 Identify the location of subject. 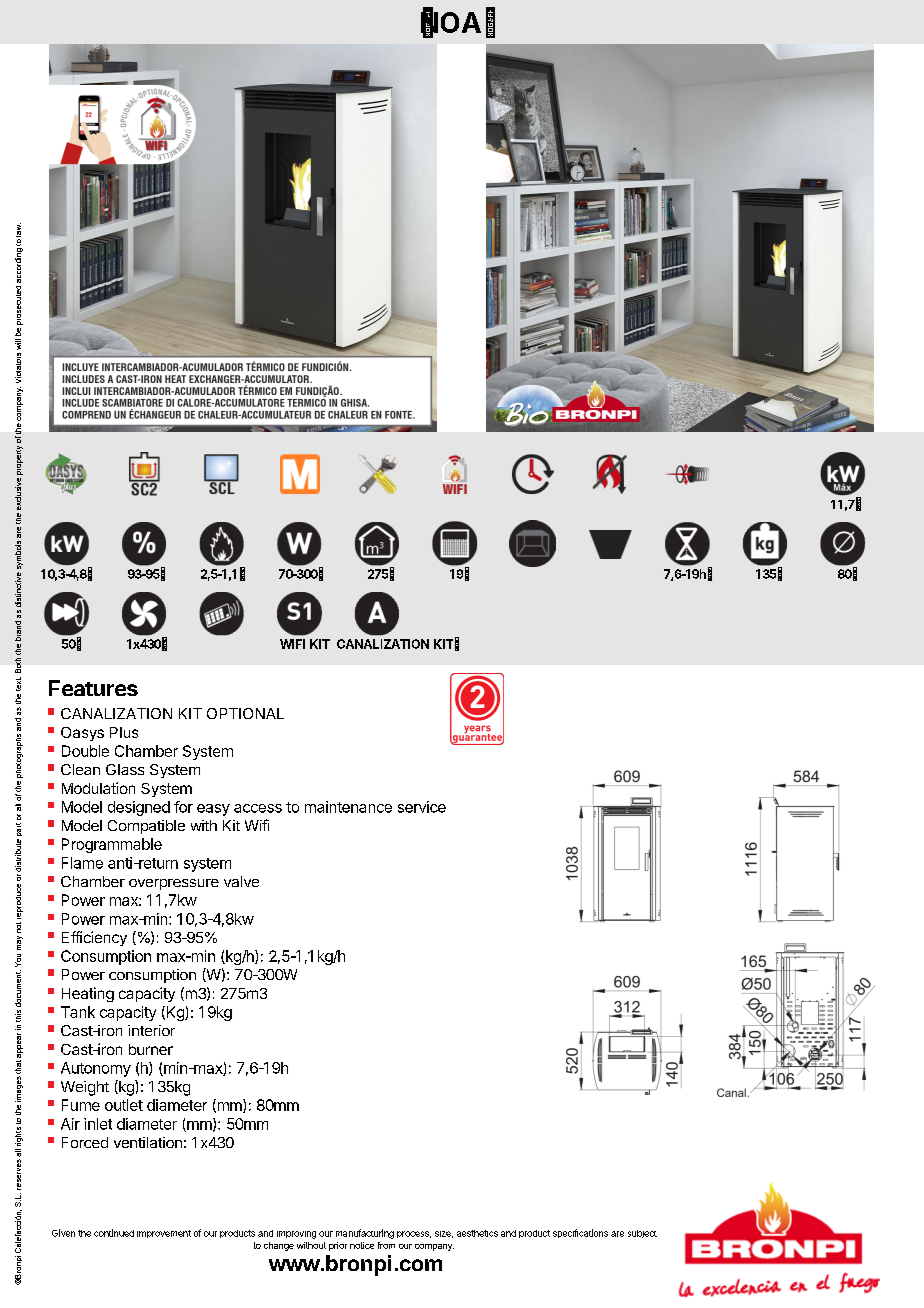
(642, 1234).
